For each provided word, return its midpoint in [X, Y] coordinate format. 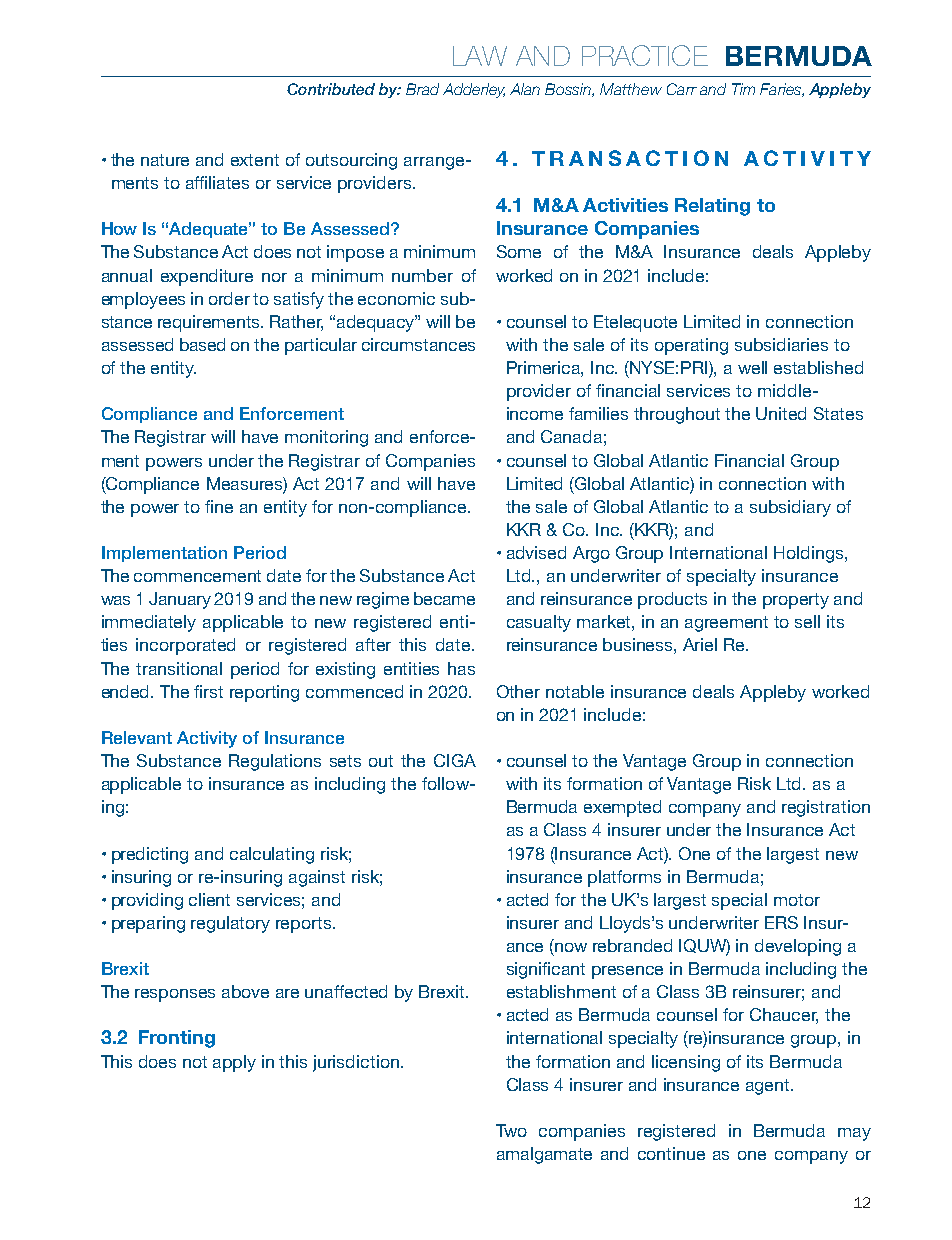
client [209, 899]
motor [797, 900]
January [180, 600]
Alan [525, 89]
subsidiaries [781, 344]
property [796, 601]
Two [511, 1130]
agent [769, 1087]
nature [165, 160]
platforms [624, 878]
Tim [743, 89]
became [444, 598]
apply [234, 1063]
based [202, 344]
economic [396, 298]
